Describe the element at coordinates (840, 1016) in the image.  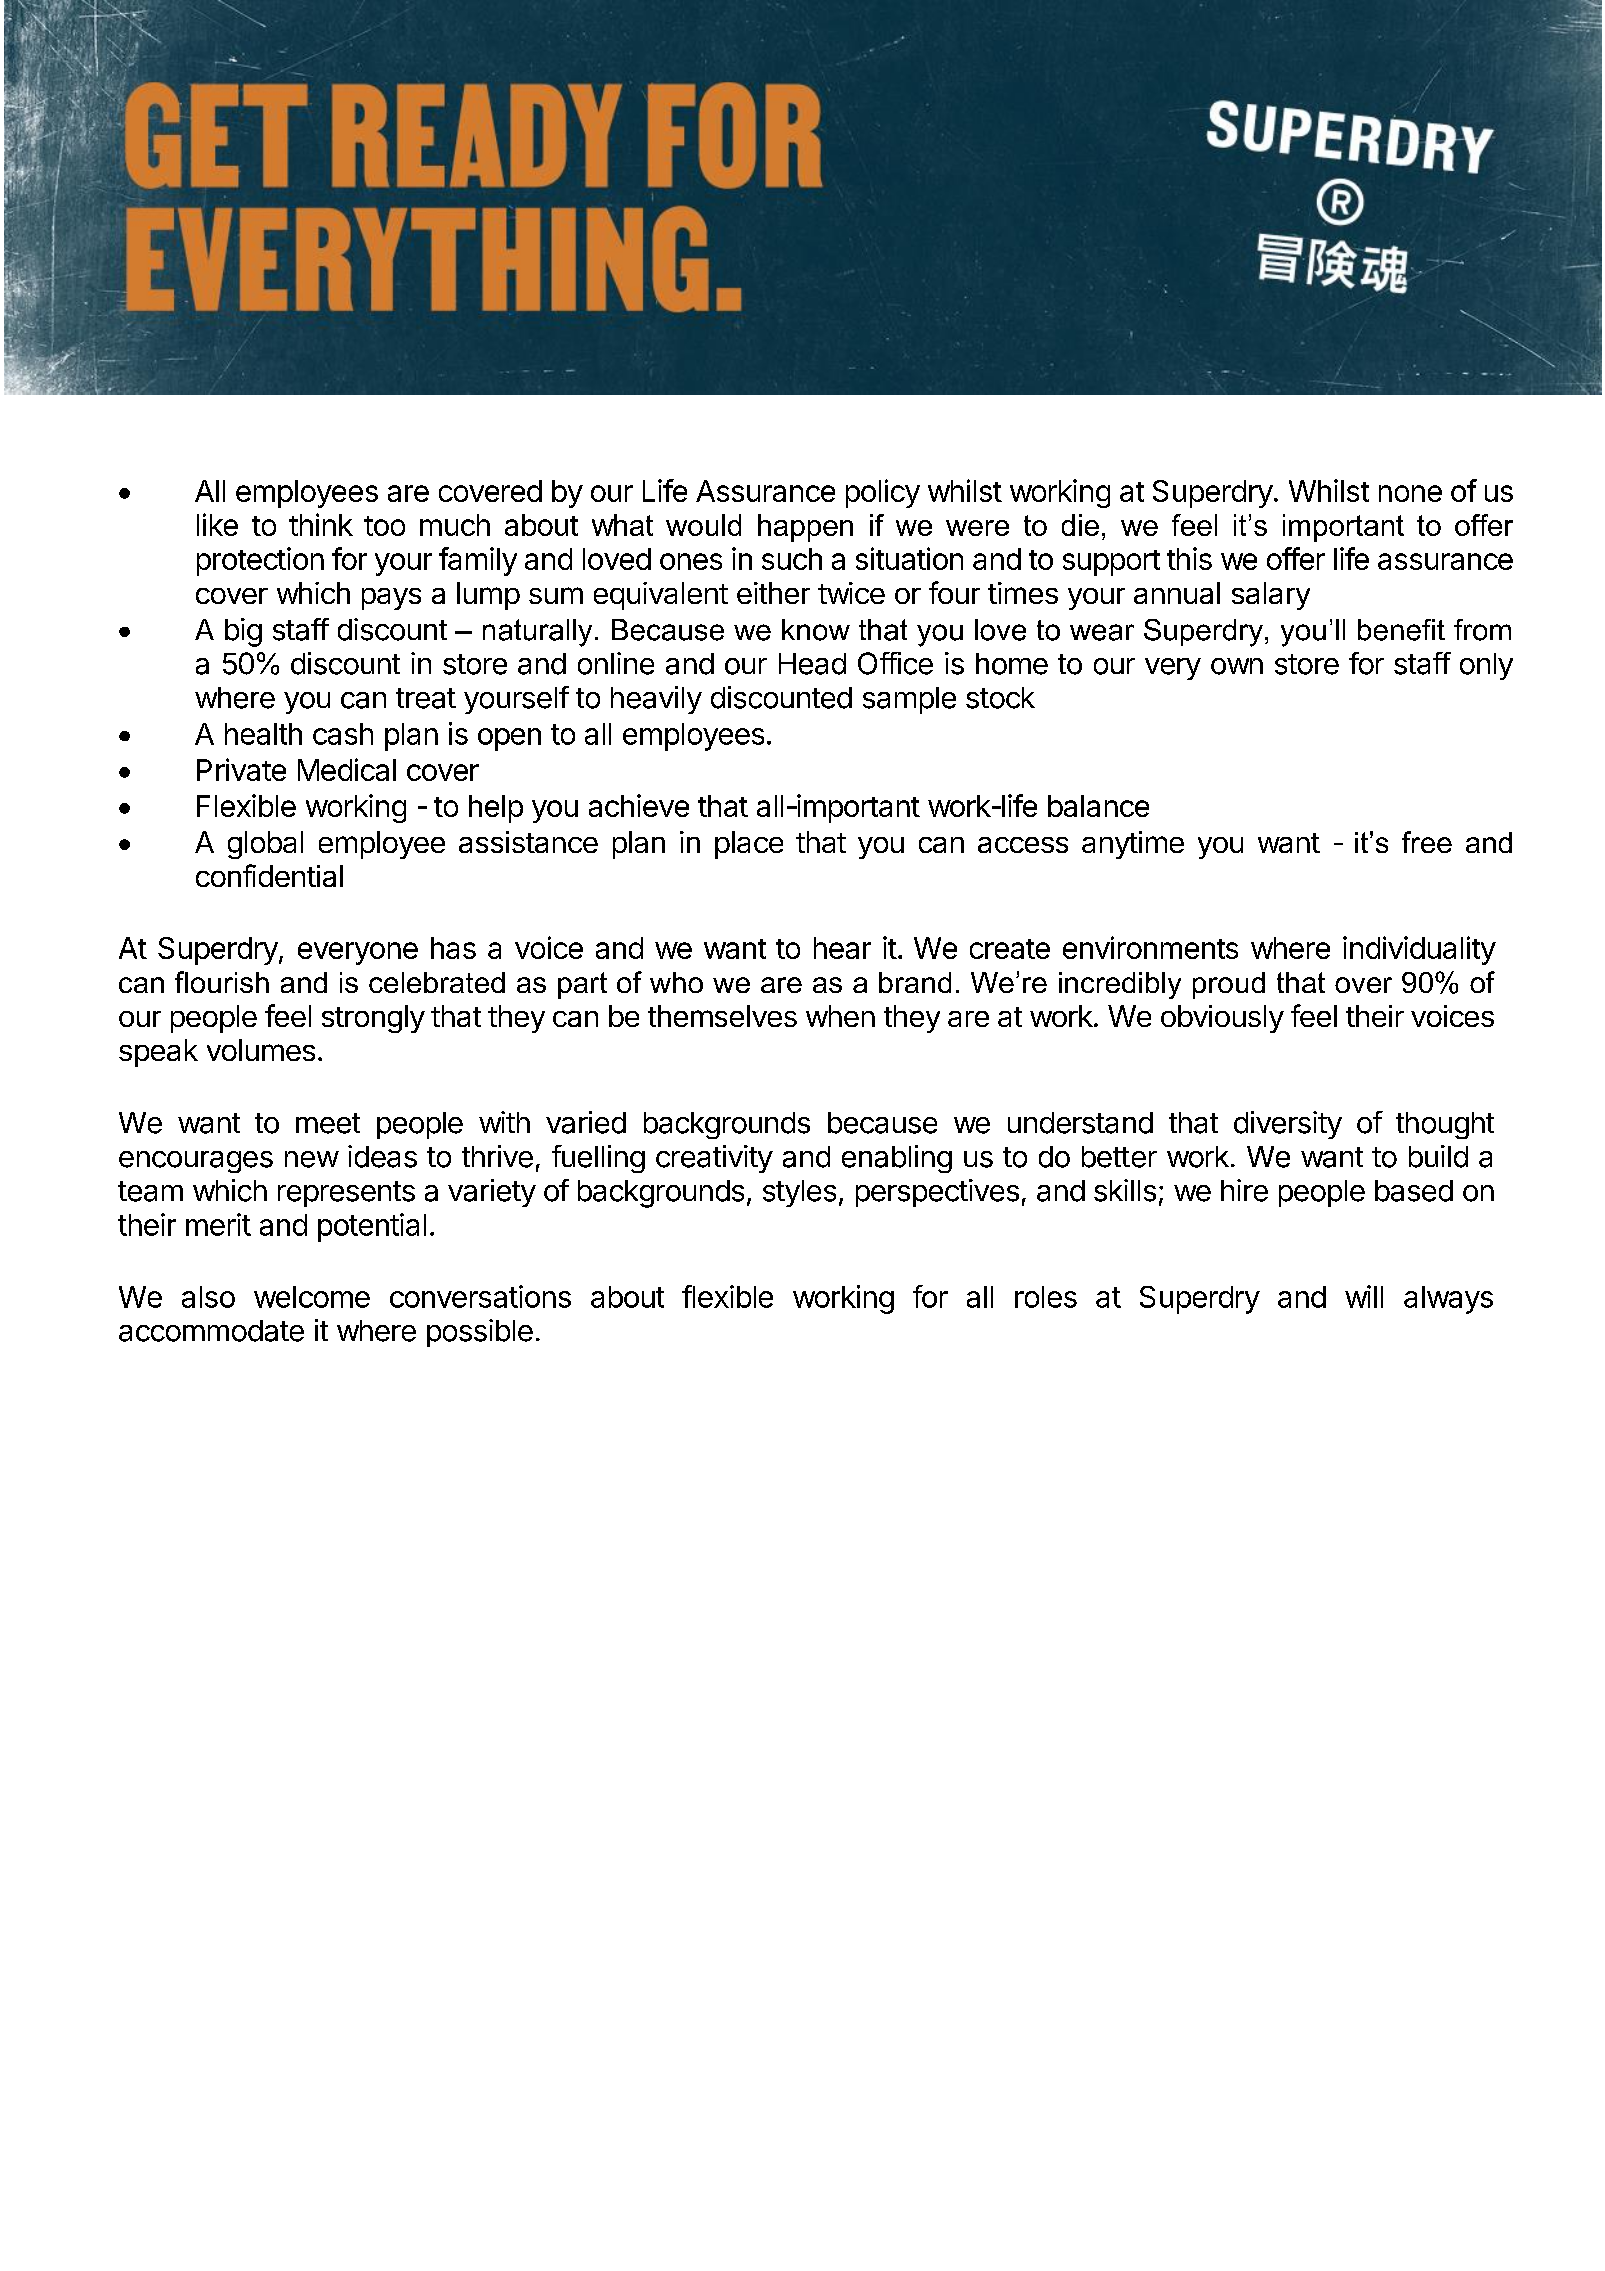
I see `when` at that location.
